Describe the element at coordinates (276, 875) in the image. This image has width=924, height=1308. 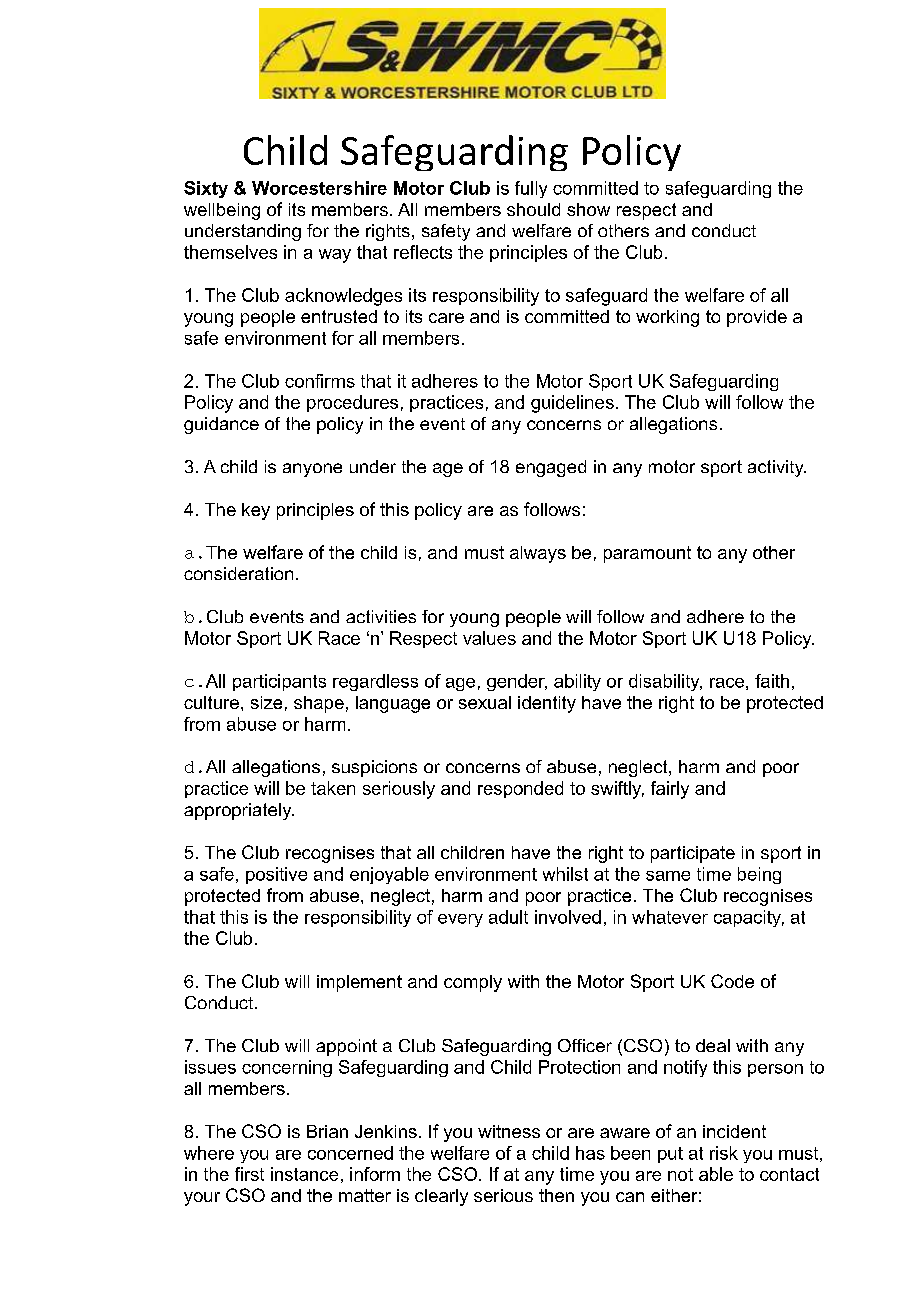
I see `positive` at that location.
